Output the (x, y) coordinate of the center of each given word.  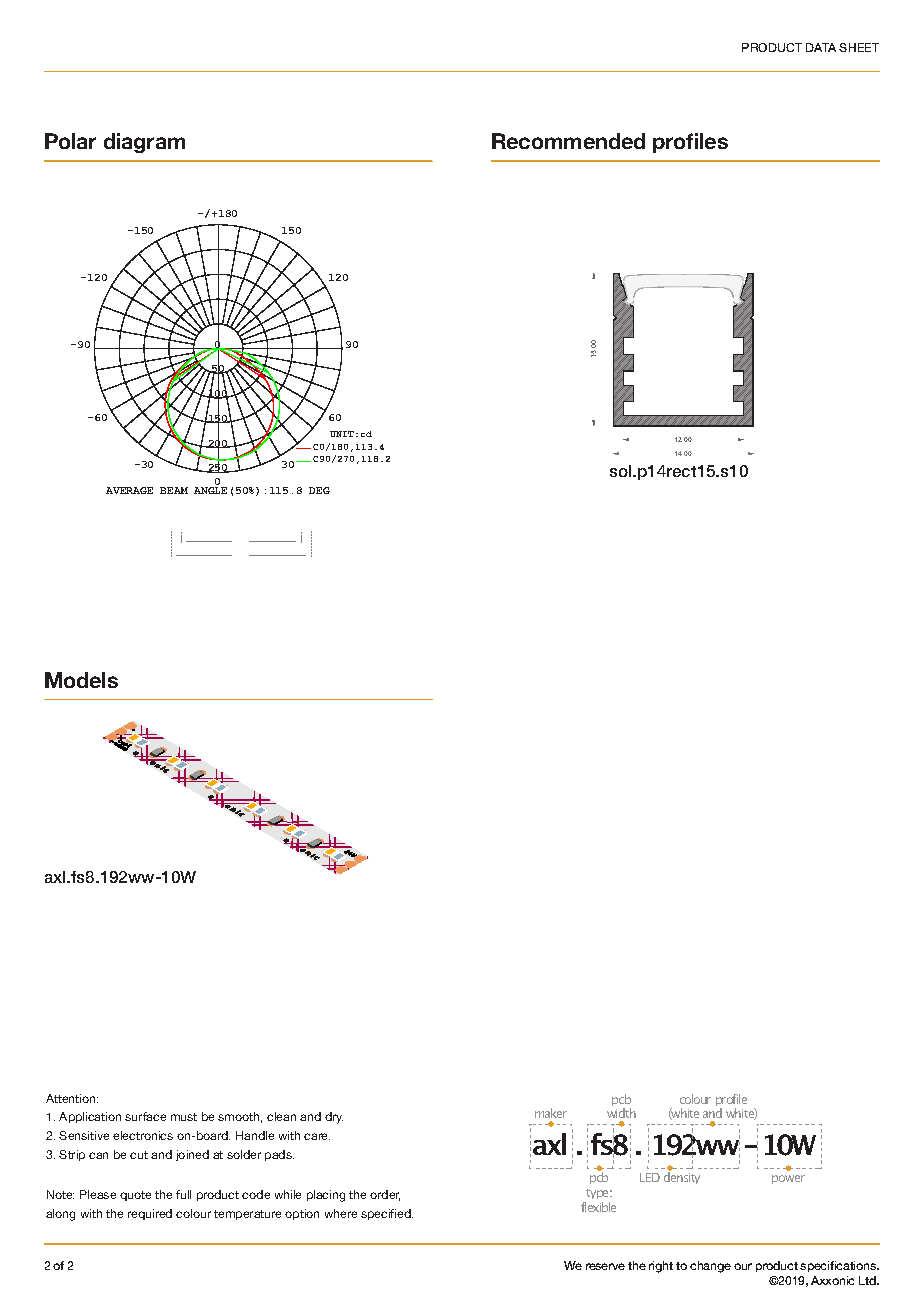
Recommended (568, 141)
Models (81, 680)
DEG (319, 490)
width (621, 1115)
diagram (144, 143)
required (150, 1214)
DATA (821, 47)
